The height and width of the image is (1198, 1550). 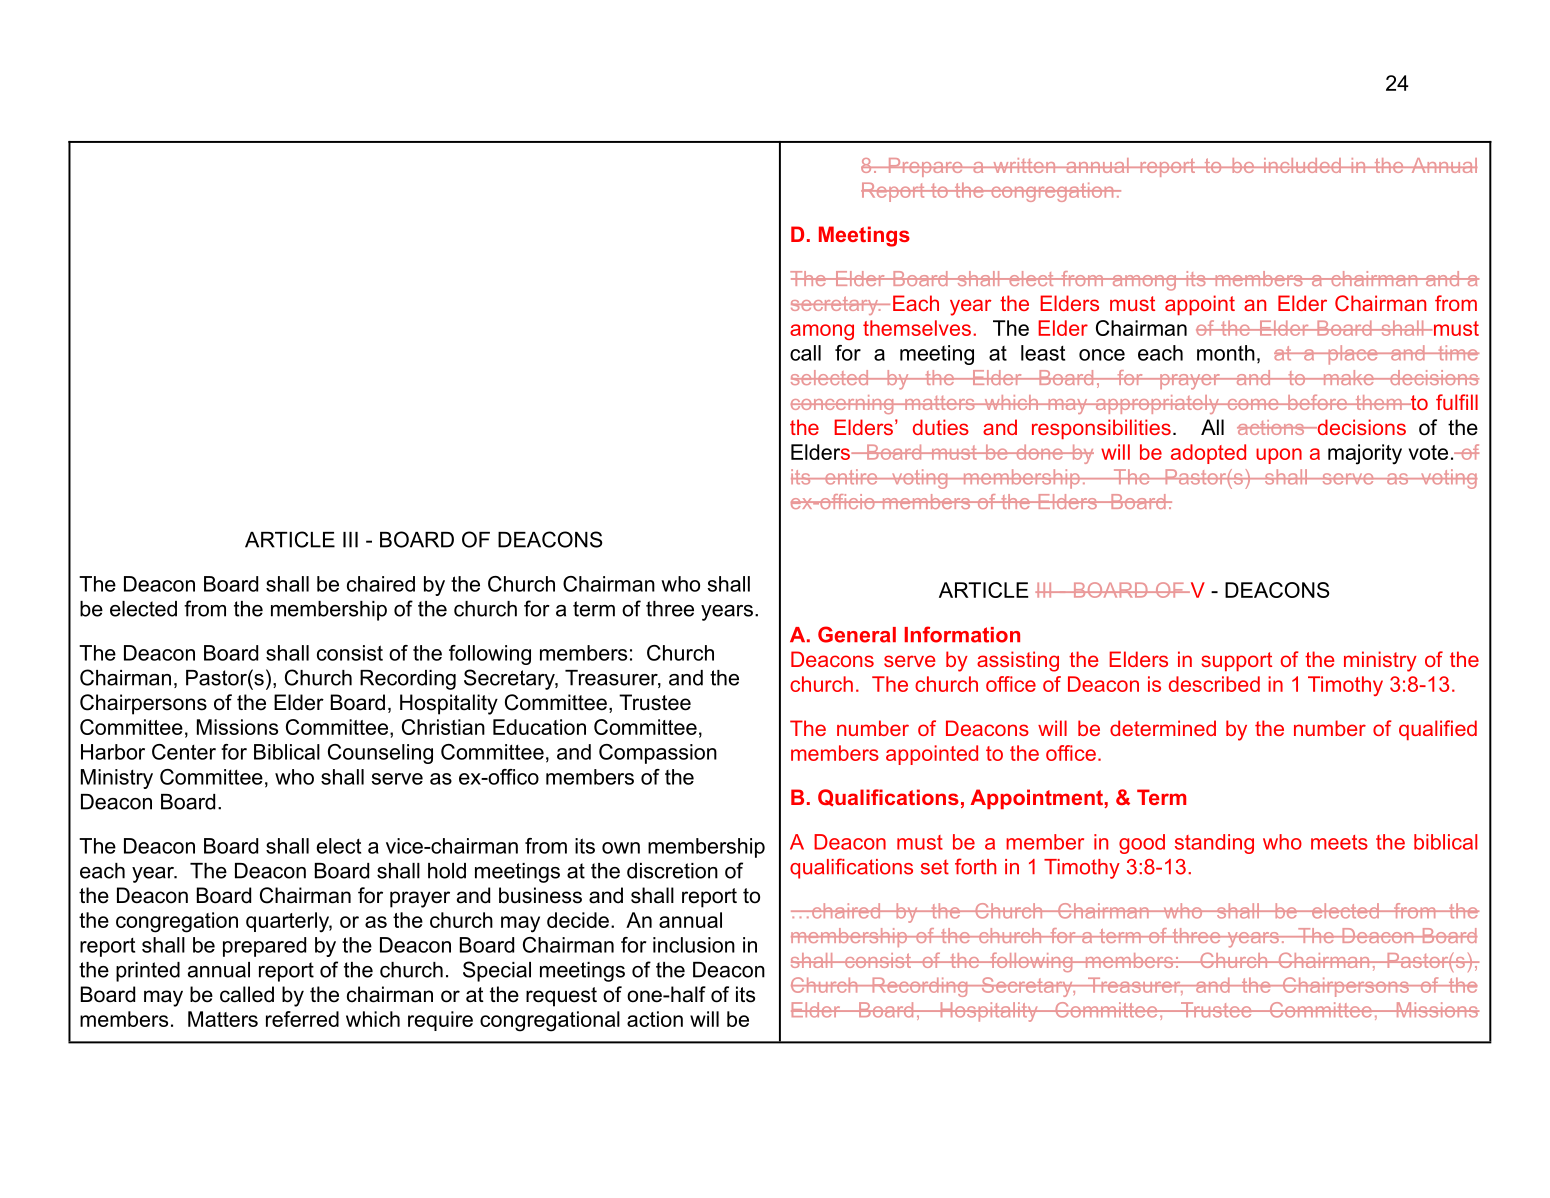 What do you see at coordinates (851, 477) in the image?
I see `entire` at bounding box center [851, 477].
